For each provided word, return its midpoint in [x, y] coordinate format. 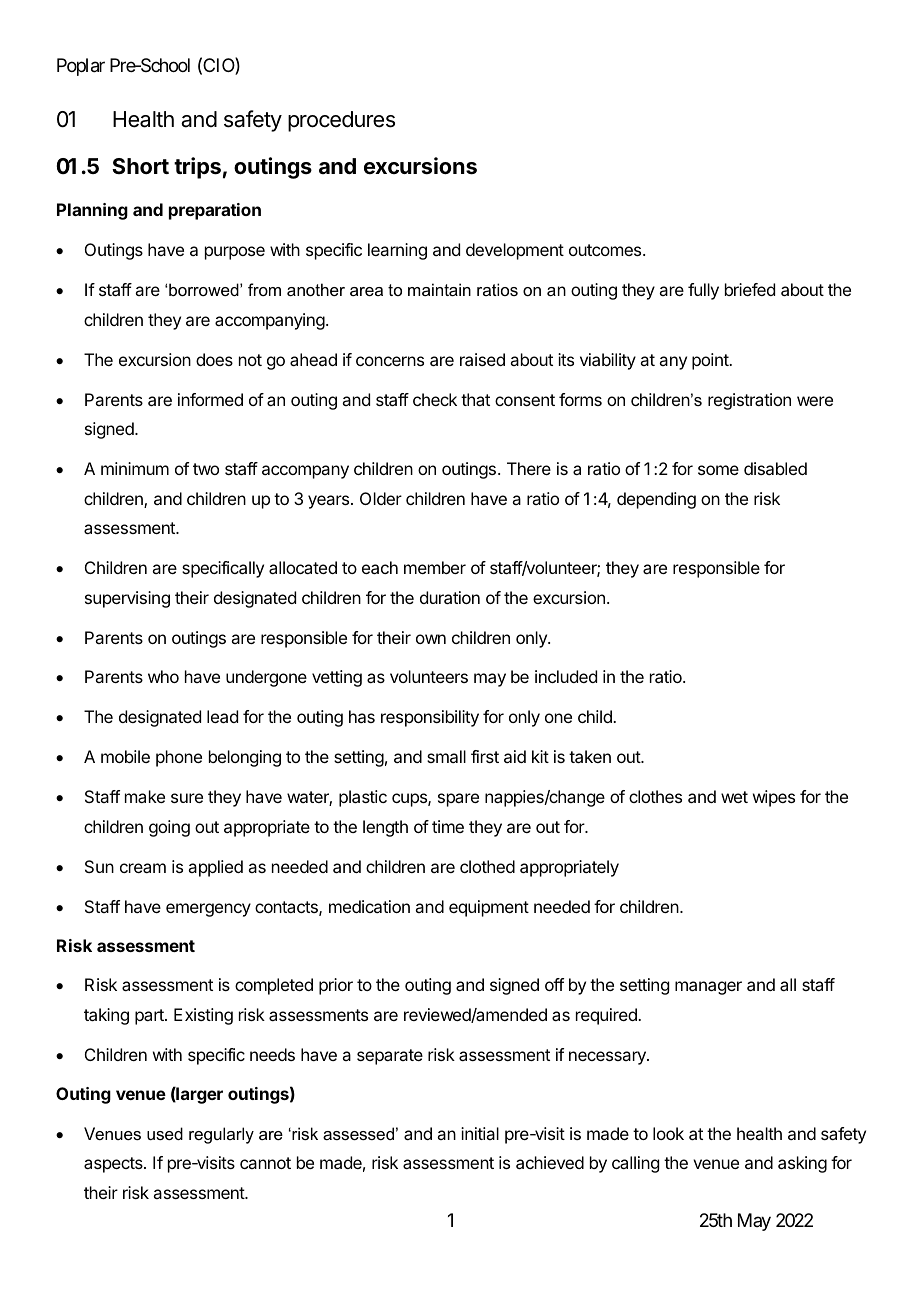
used [165, 1133]
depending [656, 500]
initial [480, 1133]
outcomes [606, 250]
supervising [127, 599]
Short [140, 166]
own [431, 639]
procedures [341, 121]
